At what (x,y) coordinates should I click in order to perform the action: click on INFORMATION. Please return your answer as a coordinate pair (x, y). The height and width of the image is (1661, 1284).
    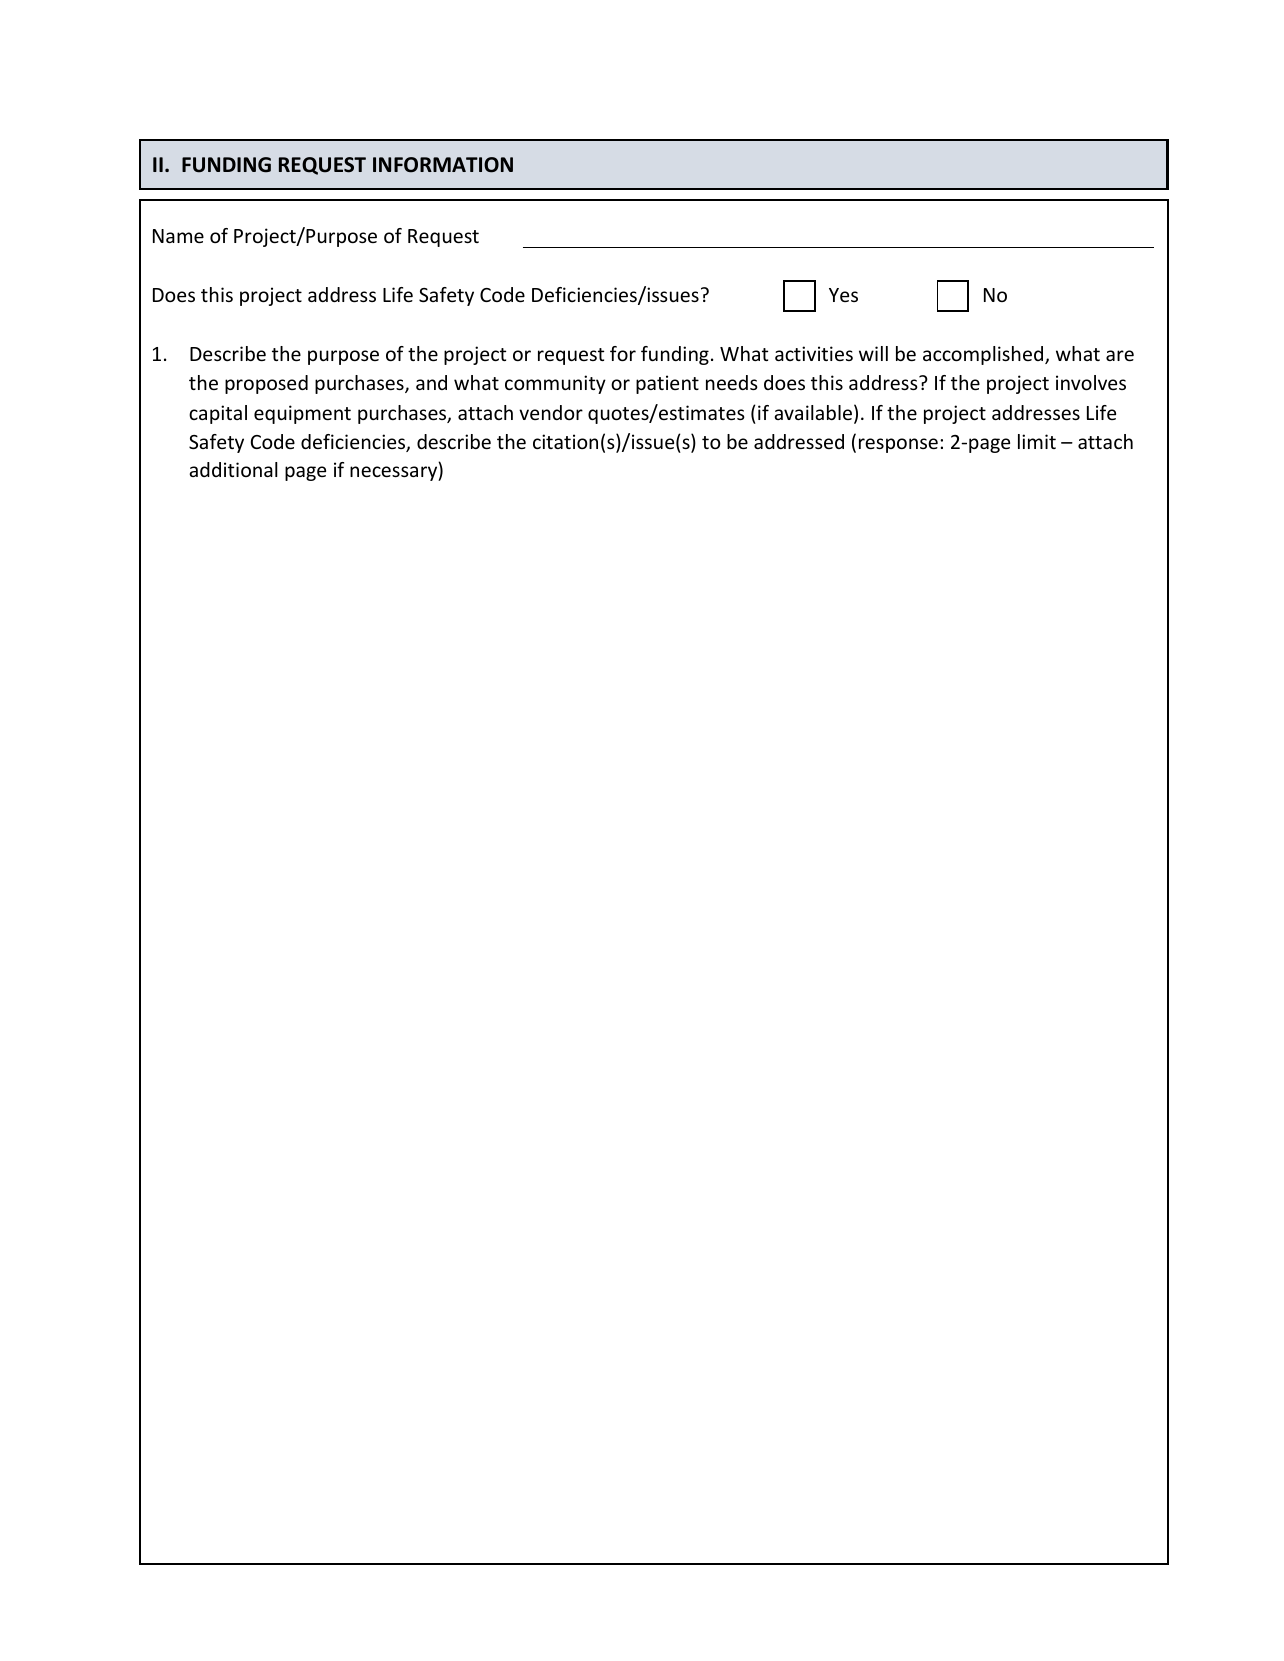
    Looking at the image, I should click on (443, 165).
